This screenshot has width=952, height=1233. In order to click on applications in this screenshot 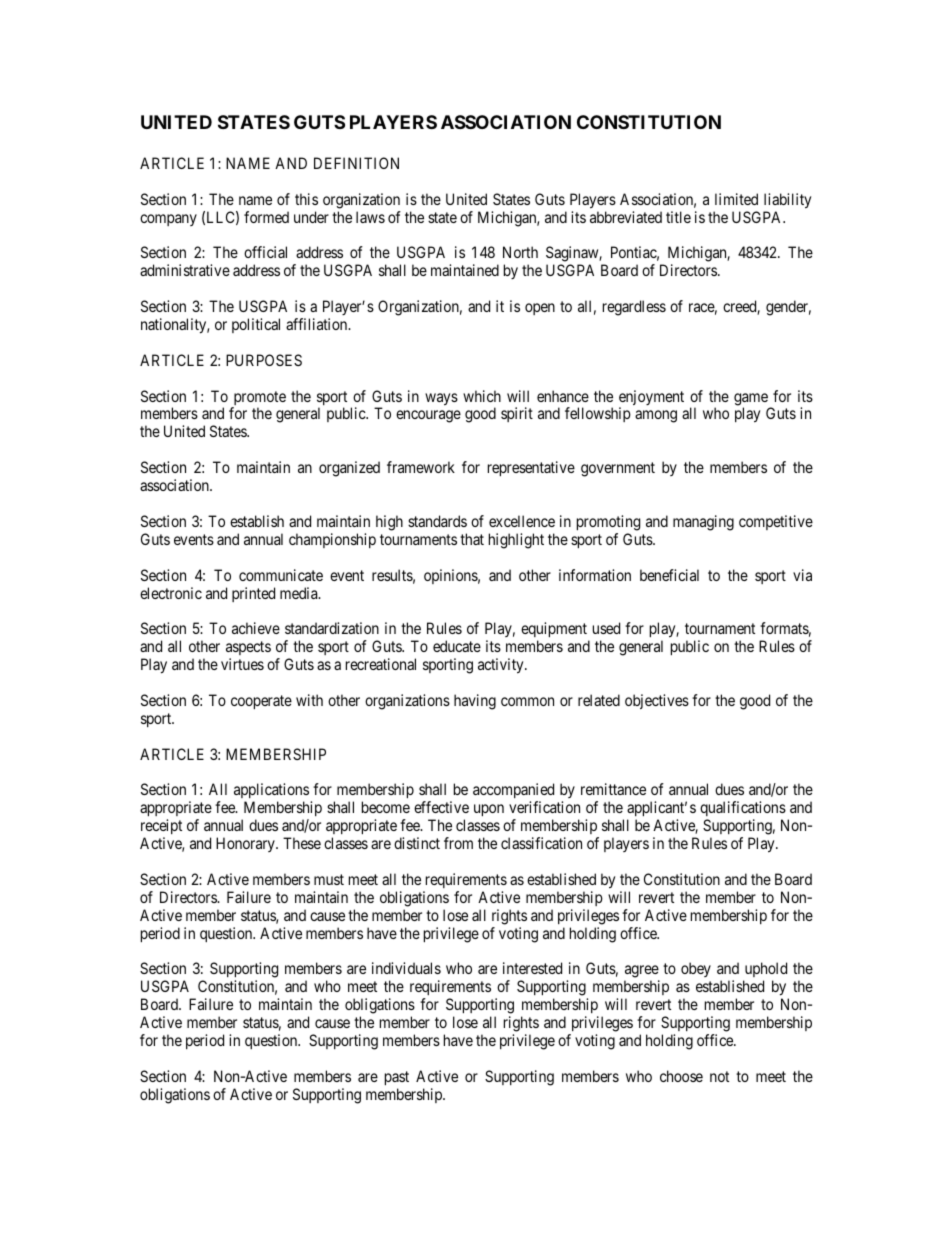, I will do `click(271, 792)`.
